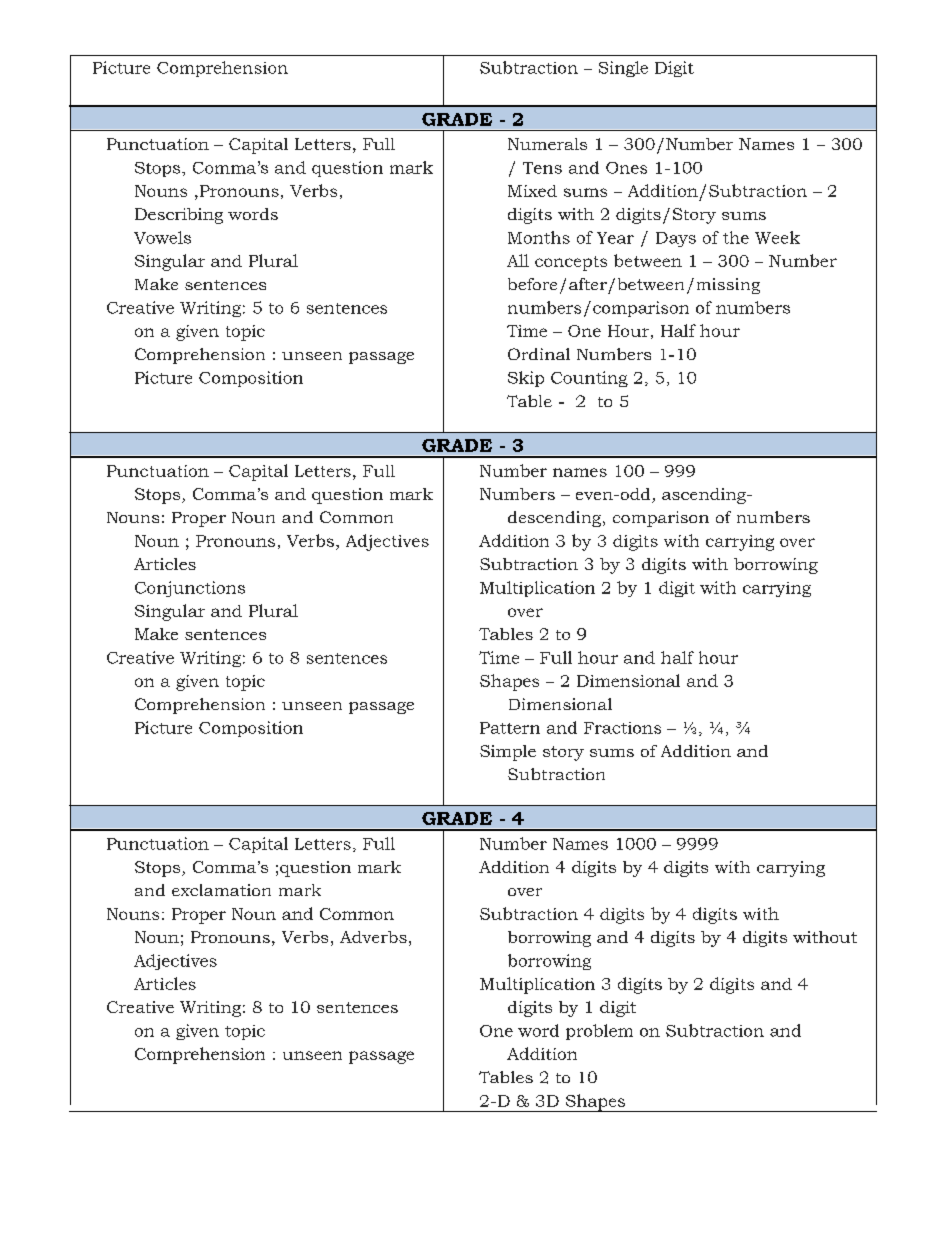 This image has height=1233, width=952. What do you see at coordinates (221, 890) in the image?
I see `exclamation` at bounding box center [221, 890].
